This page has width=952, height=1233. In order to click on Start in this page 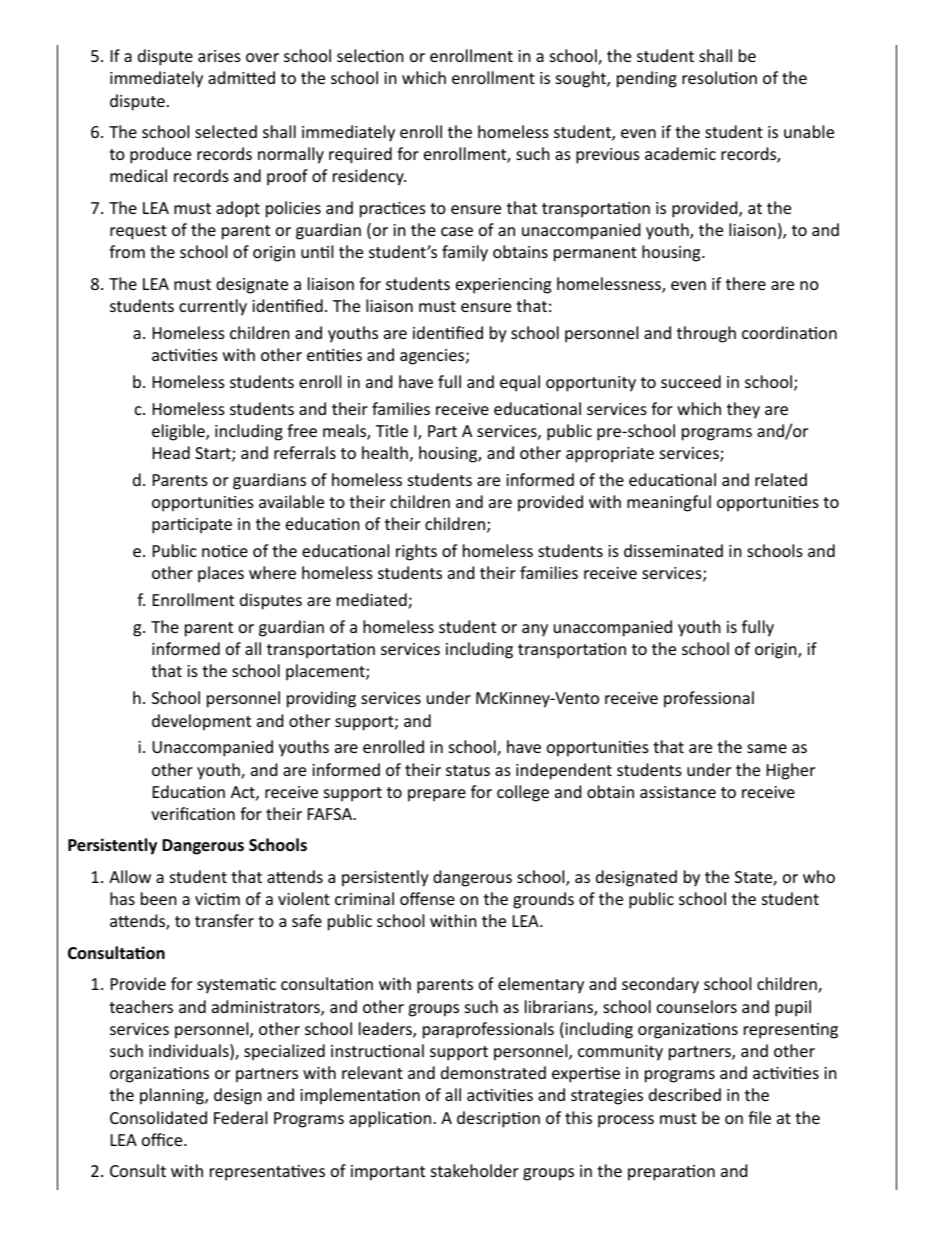, I will do `click(214, 454)`.
